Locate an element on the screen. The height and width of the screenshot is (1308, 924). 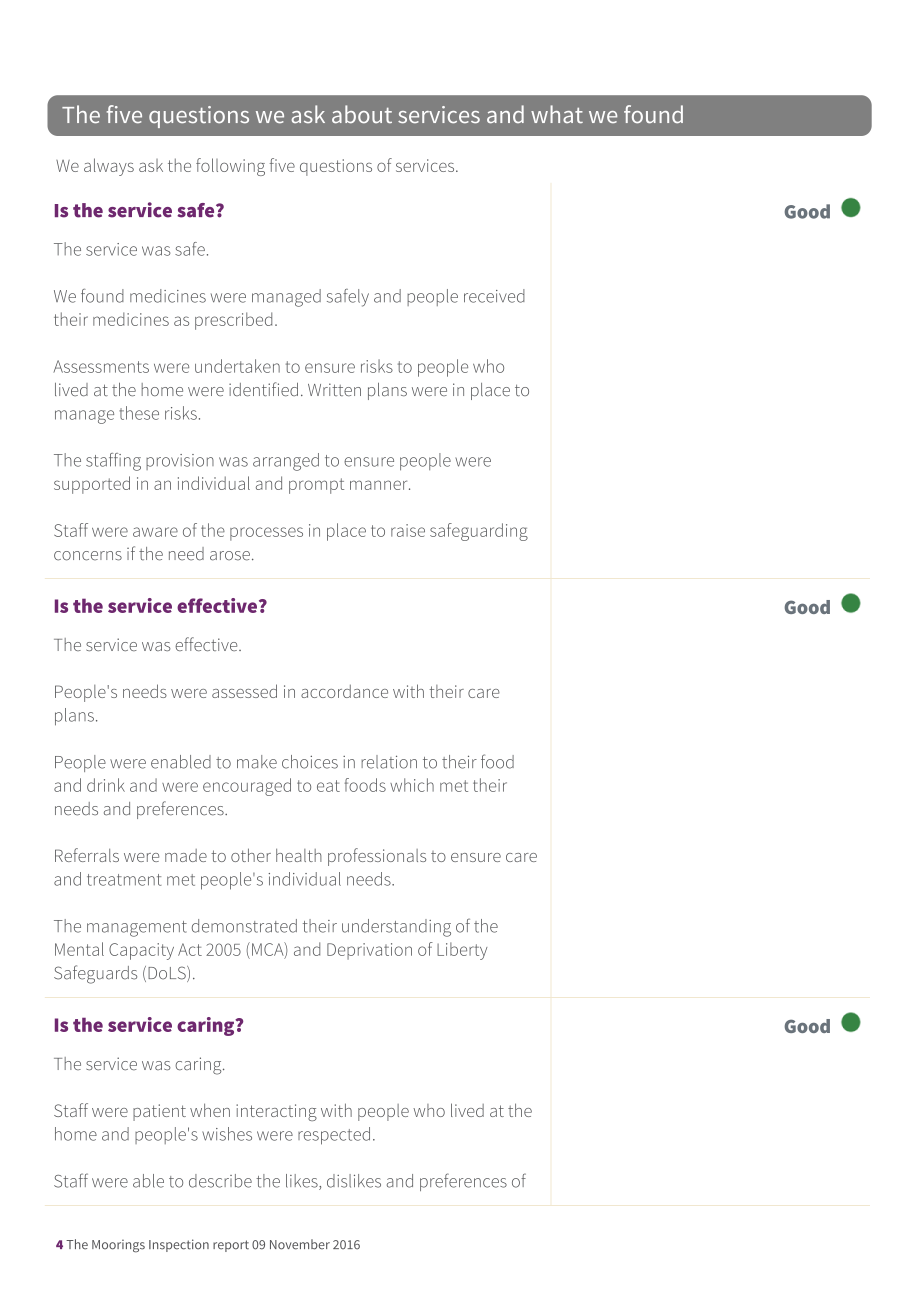
drink is located at coordinates (106, 785).
